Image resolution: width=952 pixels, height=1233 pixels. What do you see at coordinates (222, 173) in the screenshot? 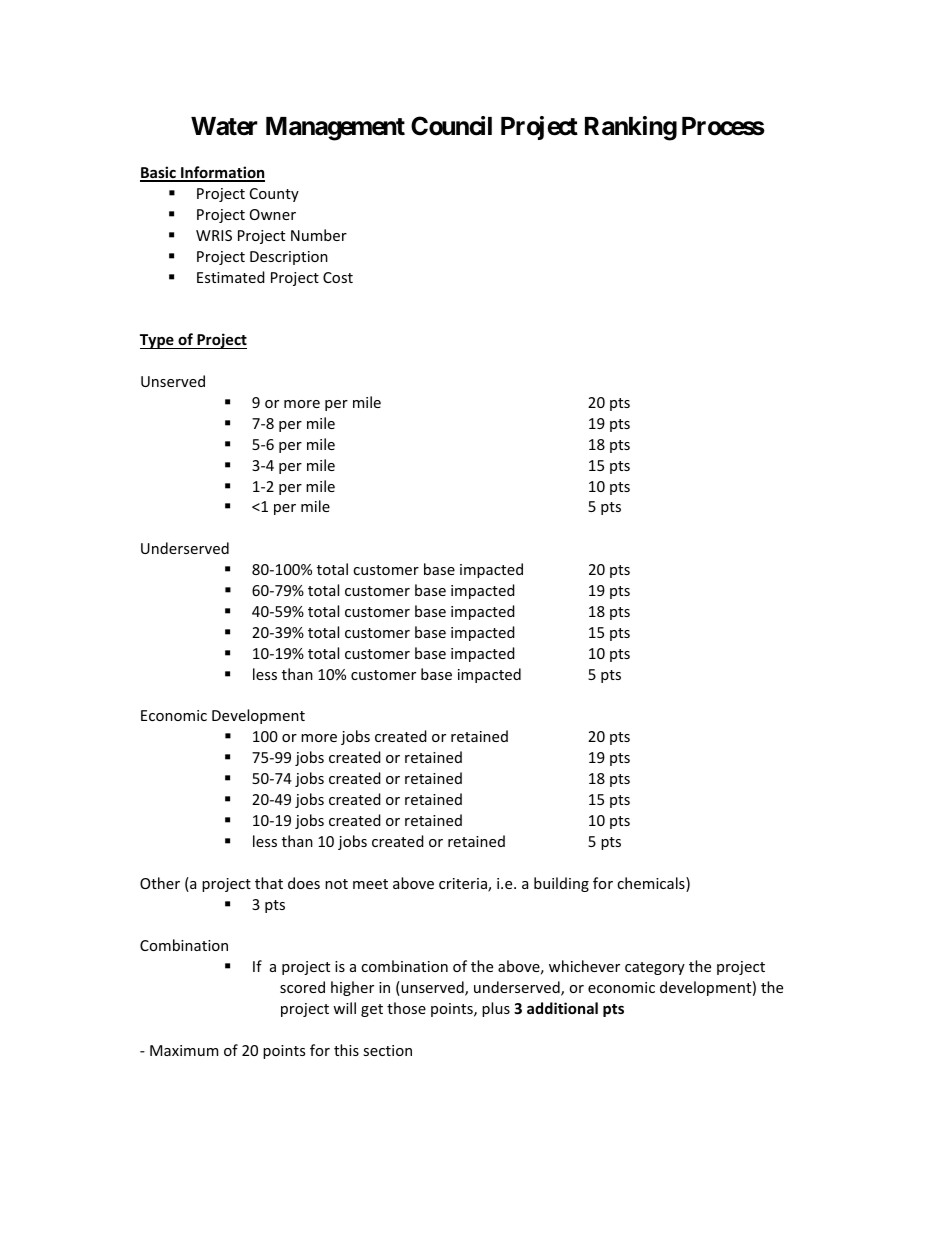
I see `Information` at bounding box center [222, 173].
